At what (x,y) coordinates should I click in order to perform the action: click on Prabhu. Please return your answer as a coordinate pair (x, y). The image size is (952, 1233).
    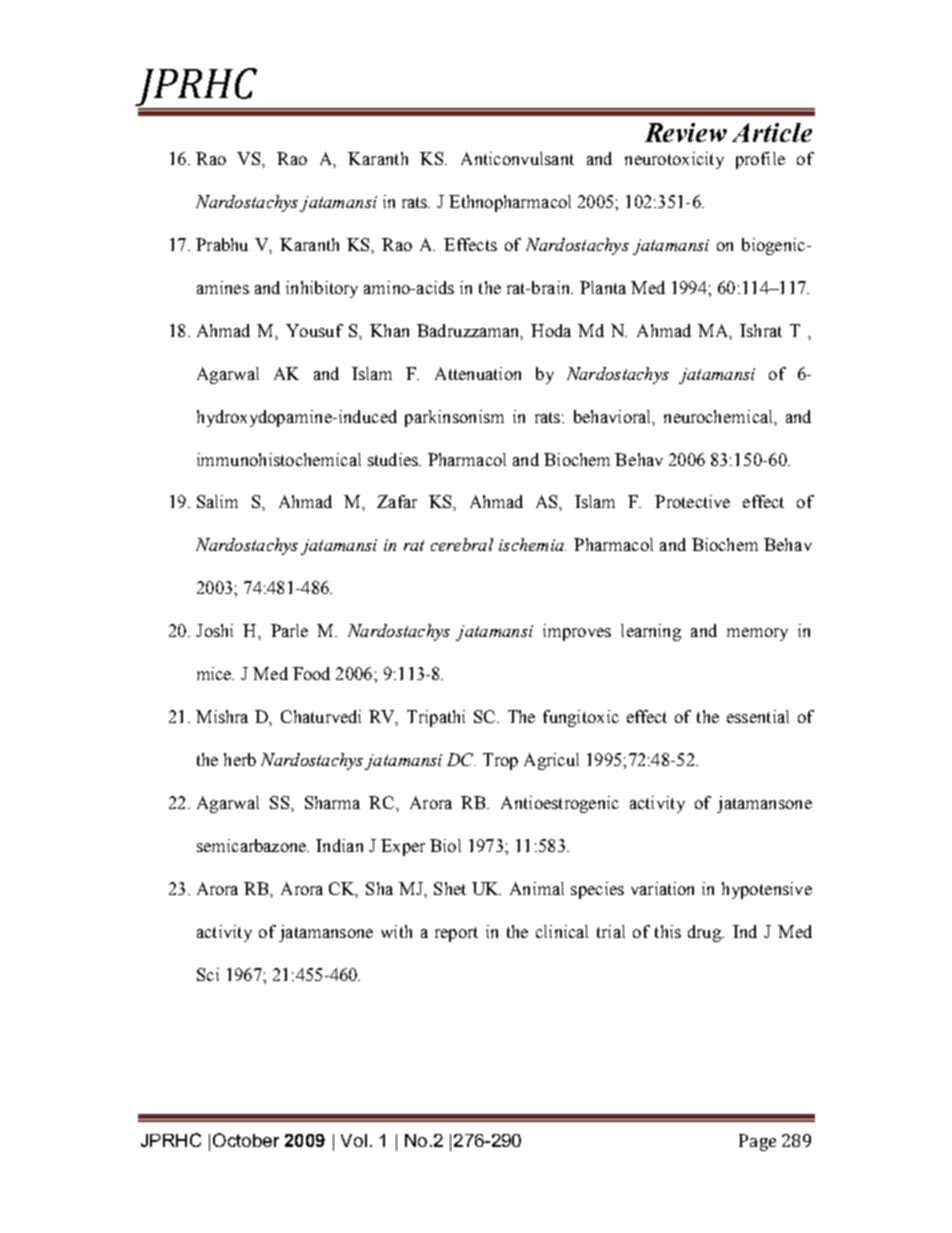
    Looking at the image, I should click on (222, 244).
